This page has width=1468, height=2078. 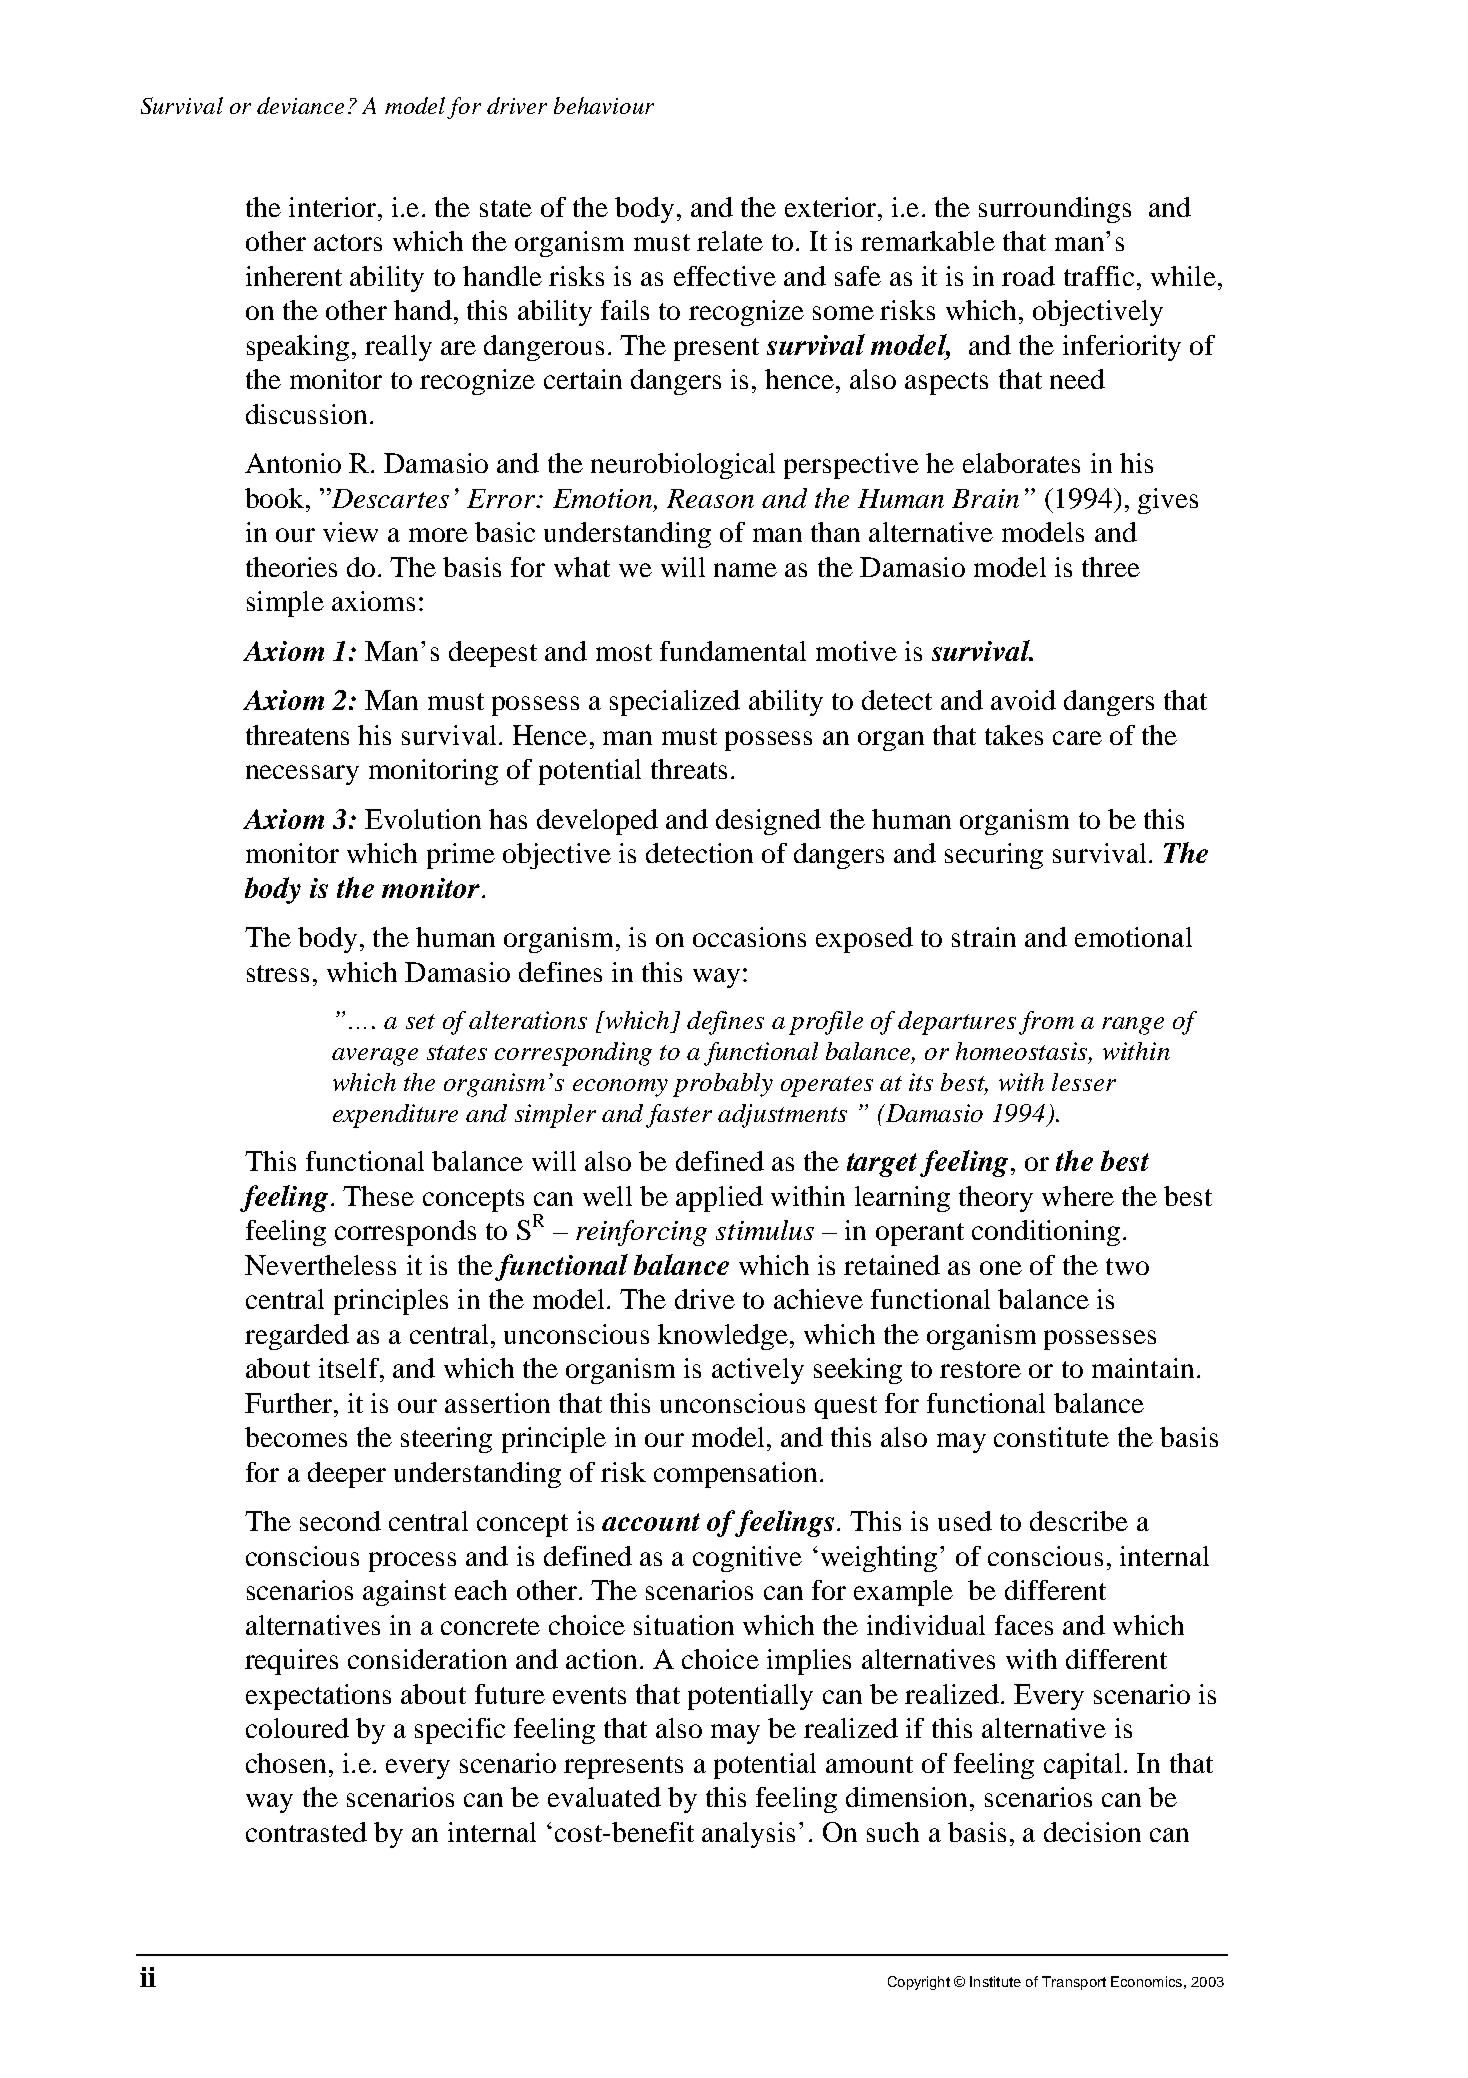 I want to click on relate, so click(x=730, y=241).
